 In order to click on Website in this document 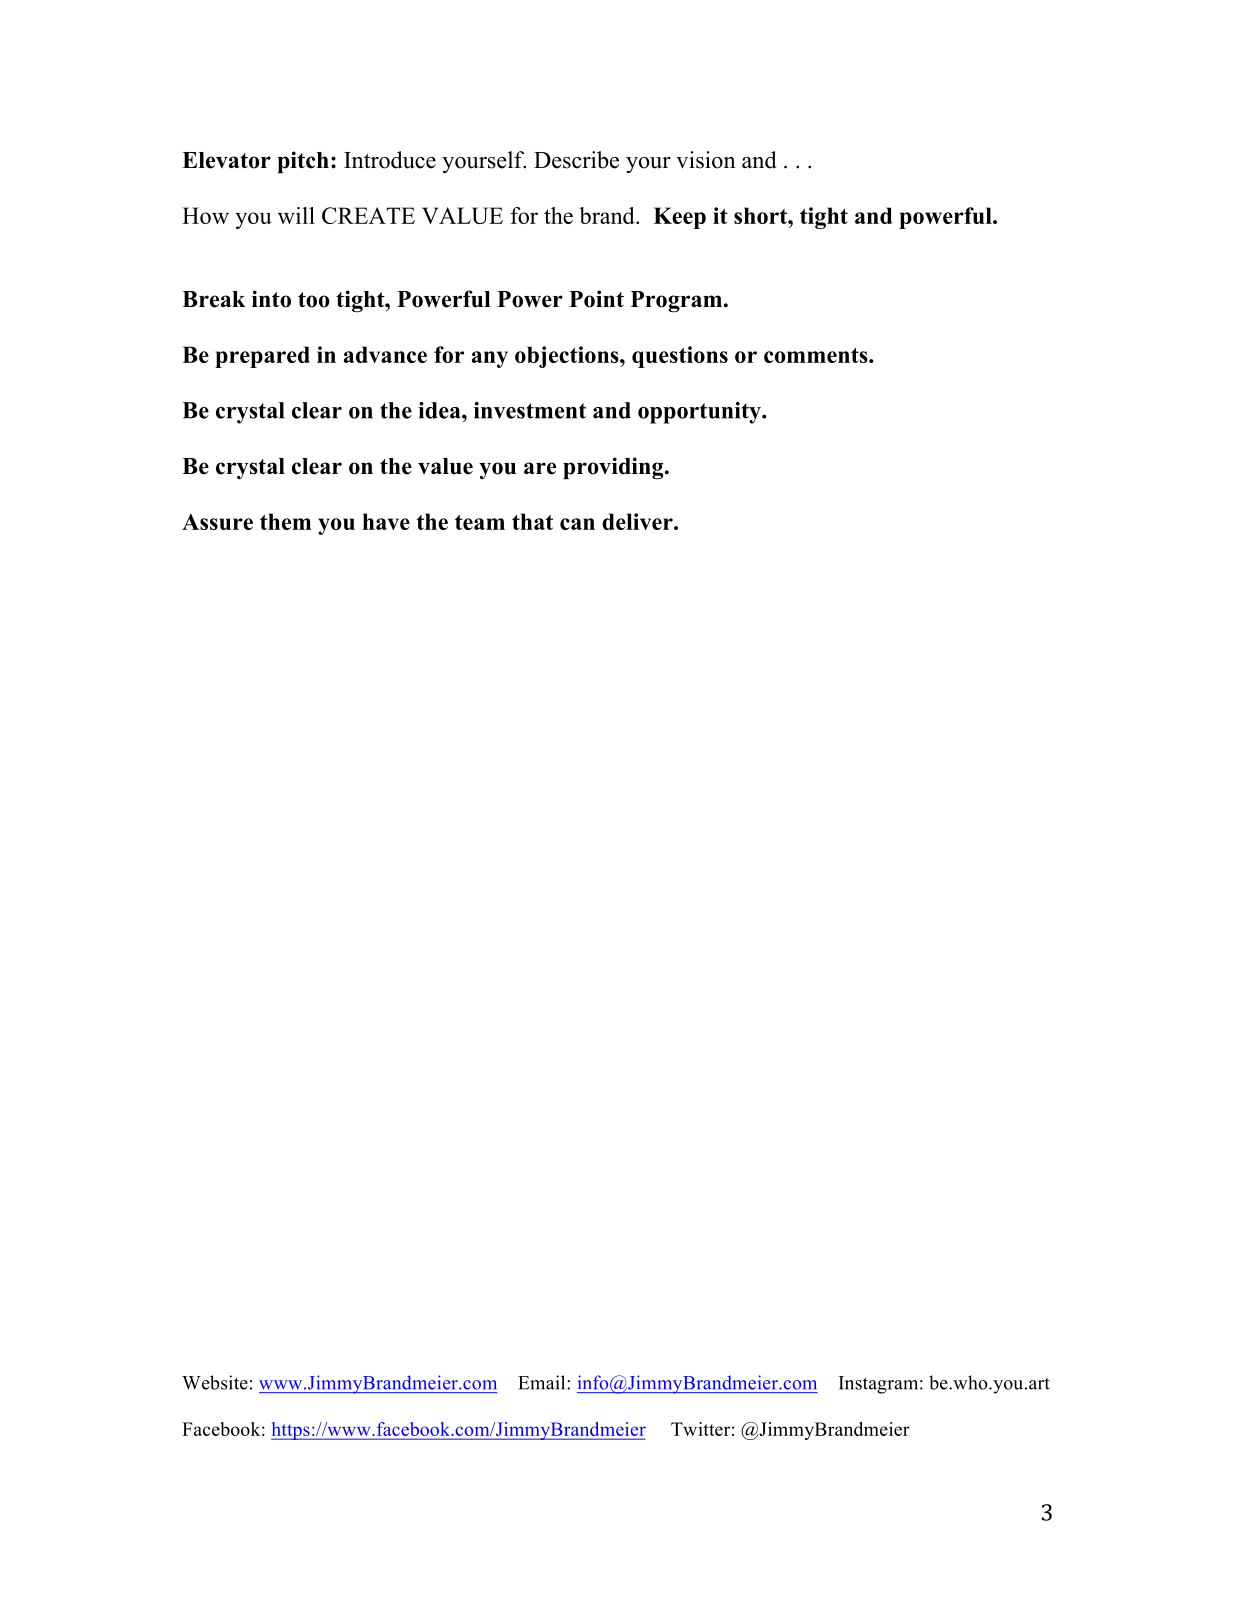, I will do `click(215, 1382)`.
